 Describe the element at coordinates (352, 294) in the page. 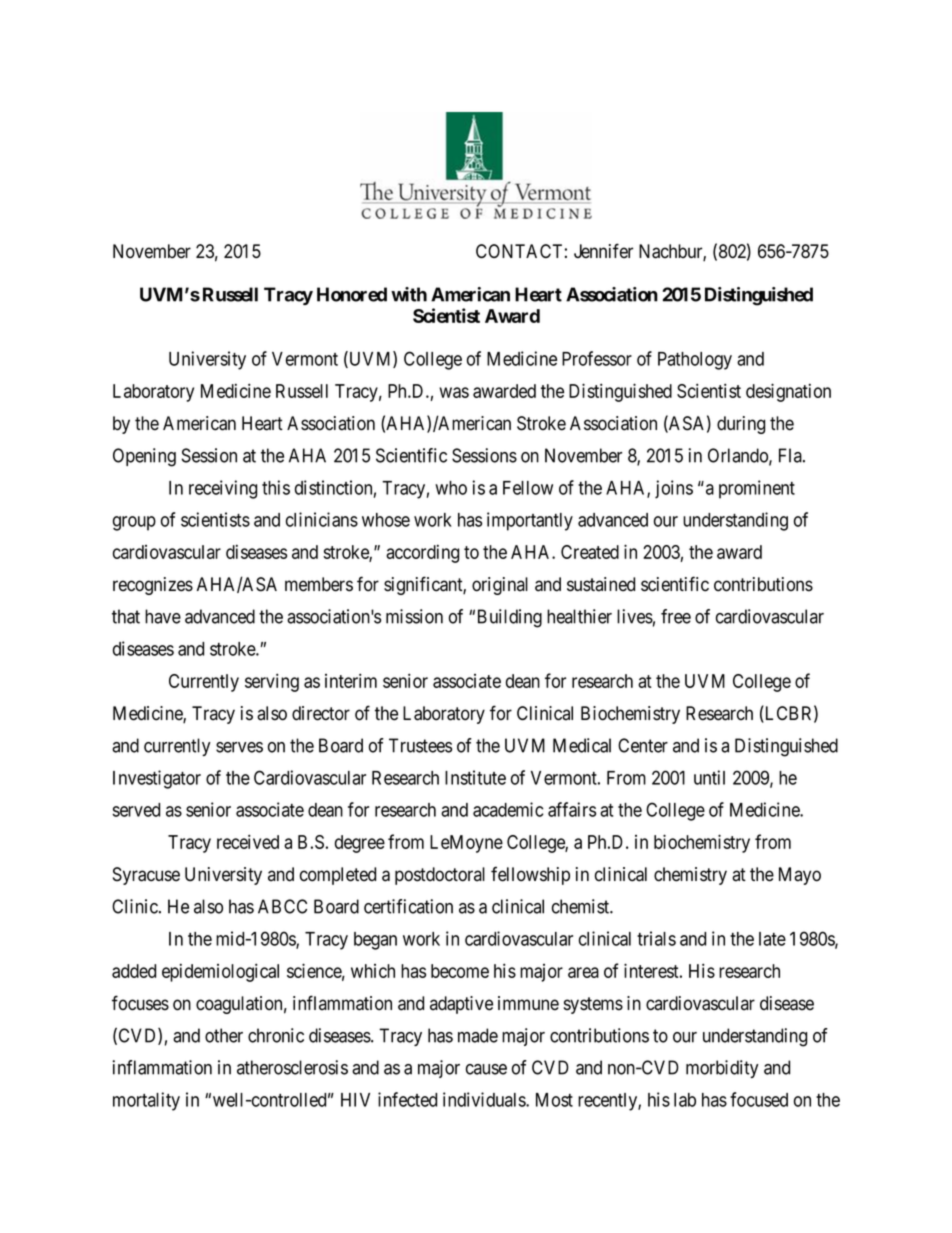

I see `Honored` at that location.
